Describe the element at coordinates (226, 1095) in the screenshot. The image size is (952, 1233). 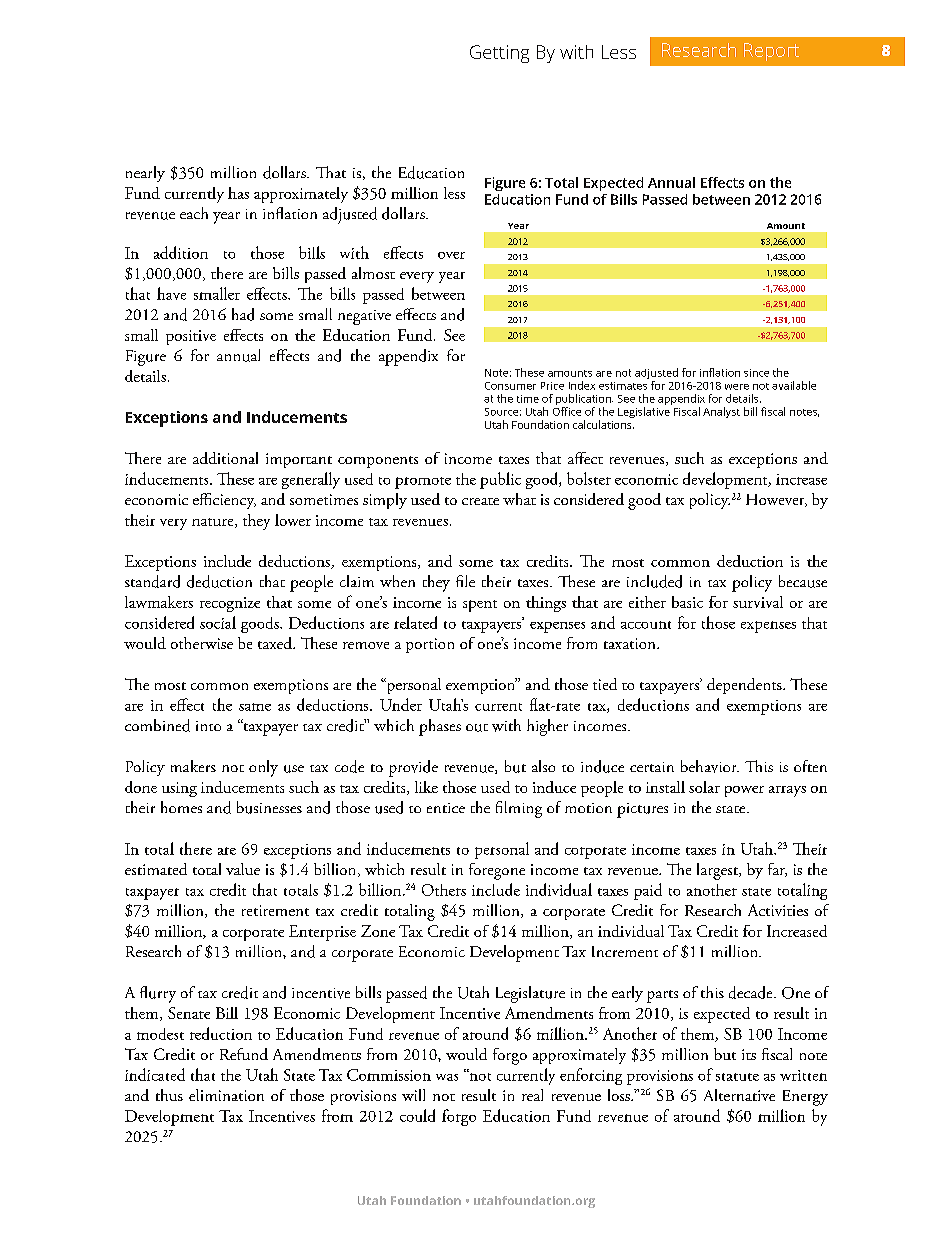
I see `elimination` at that location.
